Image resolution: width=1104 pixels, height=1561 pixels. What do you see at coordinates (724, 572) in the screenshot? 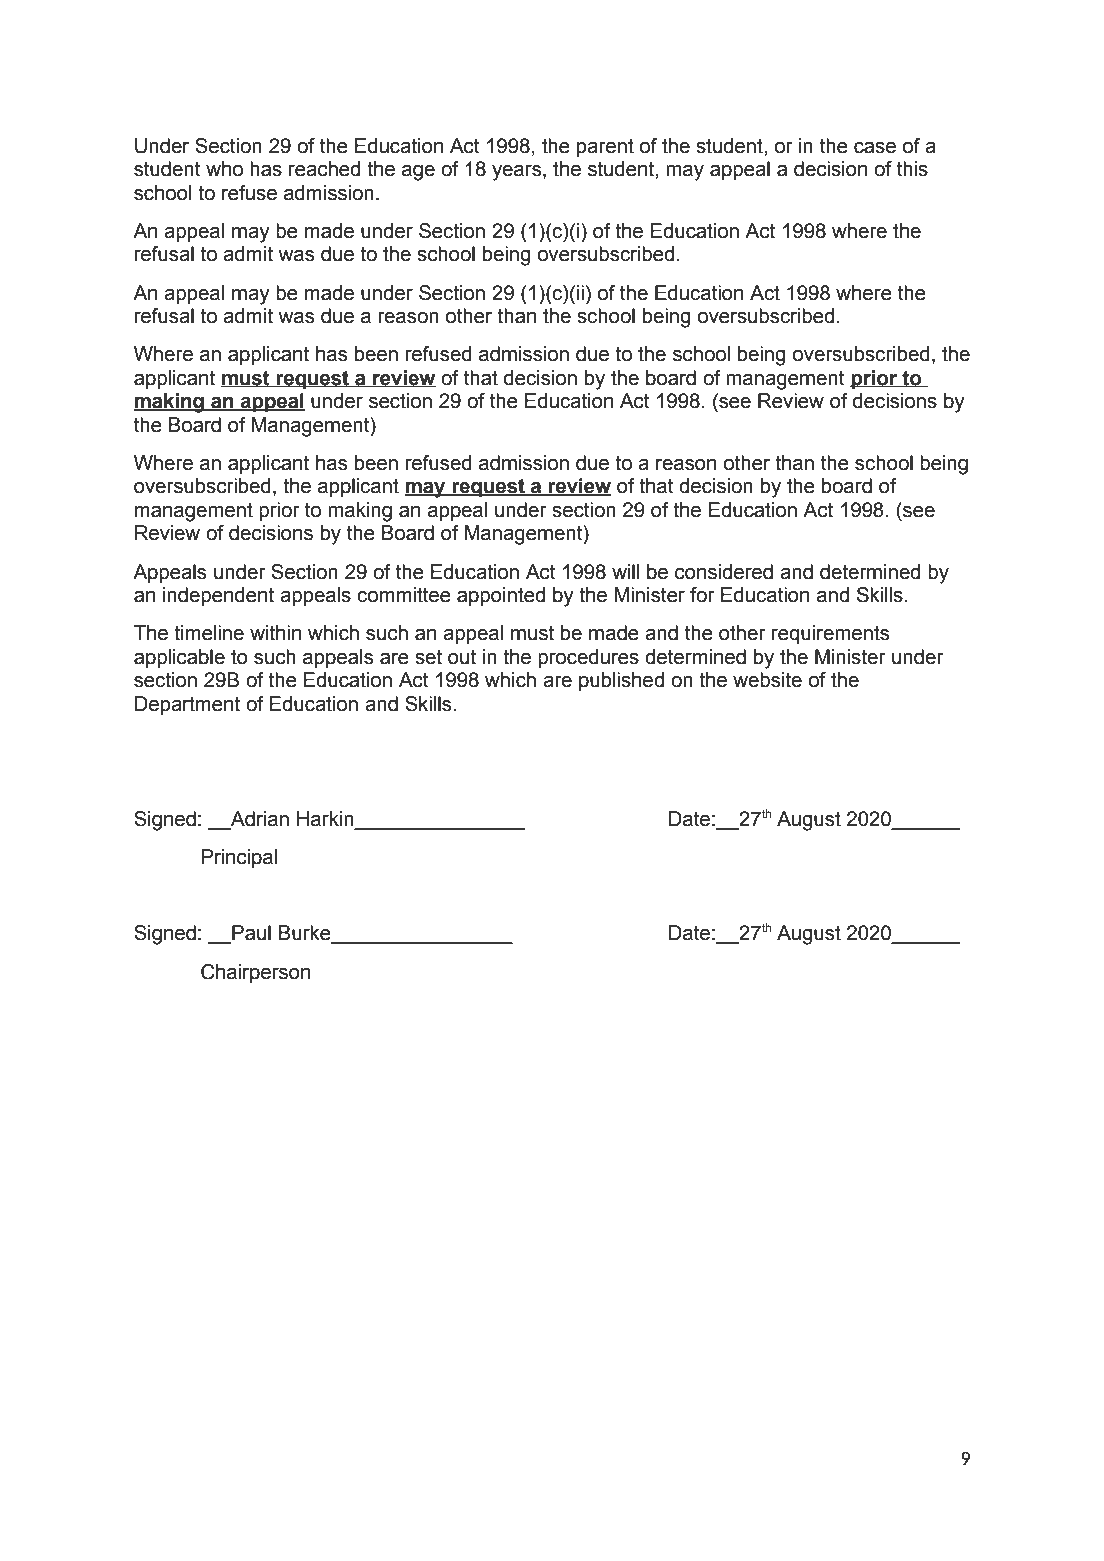
I see `considered` at bounding box center [724, 572].
